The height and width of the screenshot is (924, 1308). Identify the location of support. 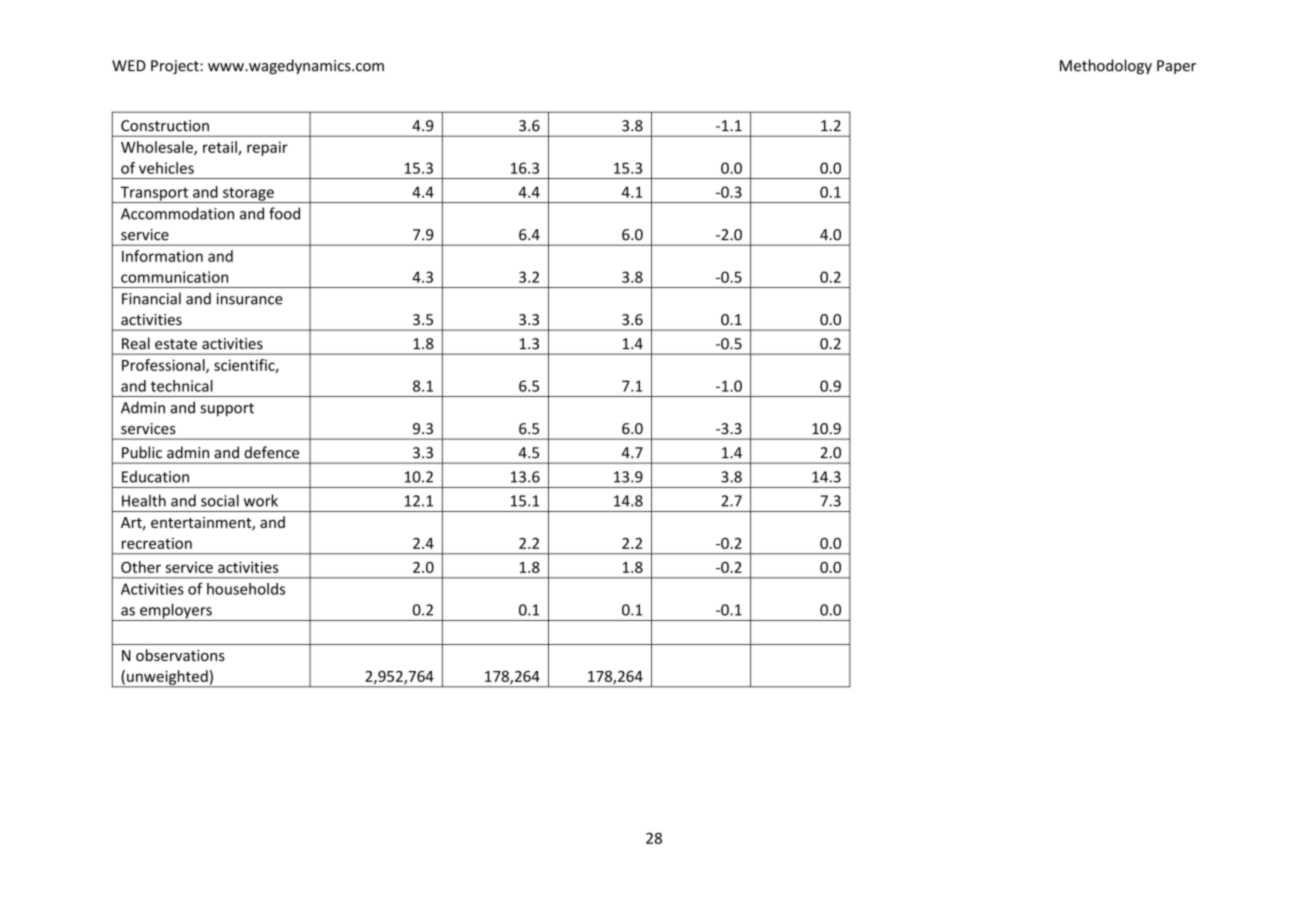
(227, 410).
